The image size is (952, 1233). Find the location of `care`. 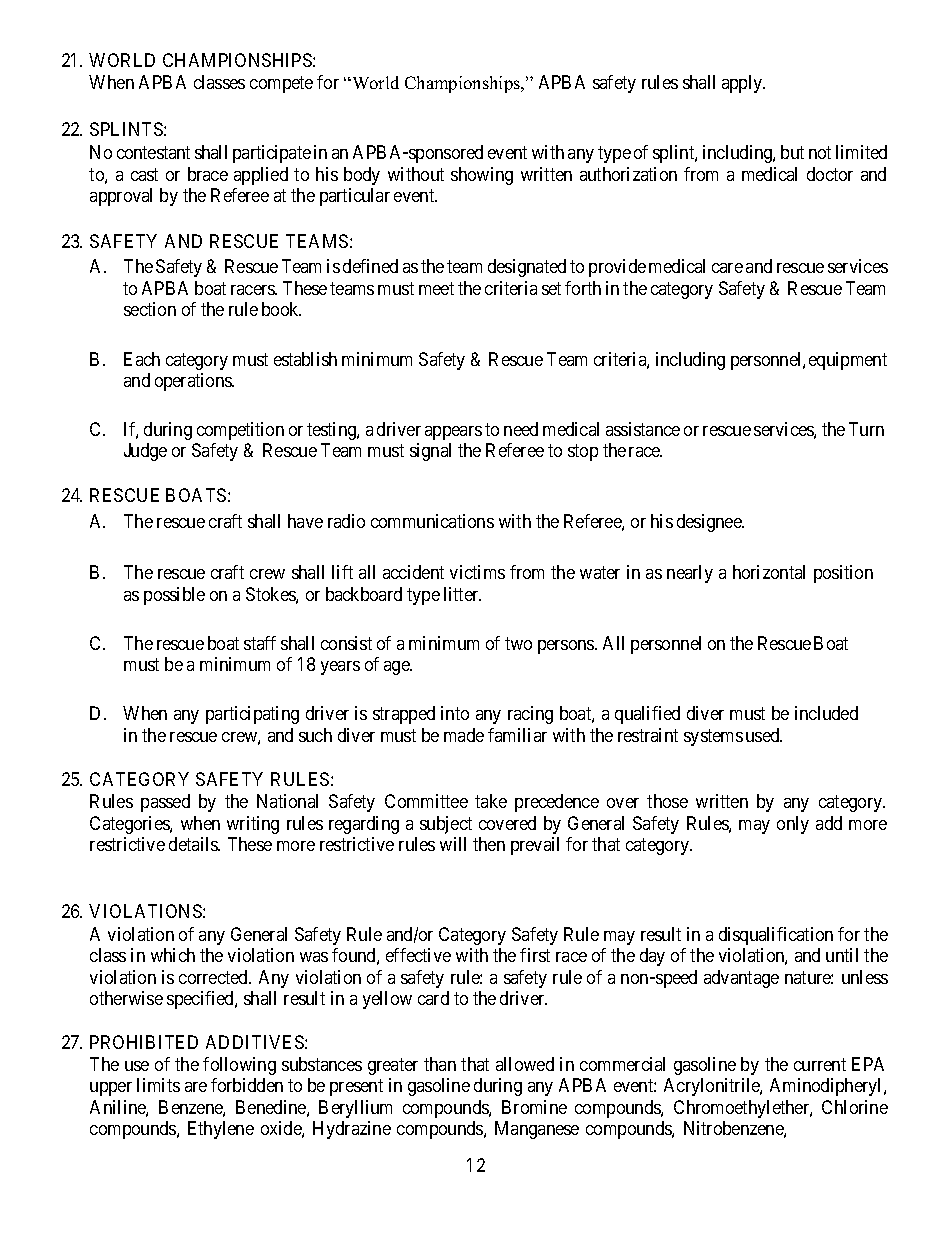

care is located at coordinates (727, 268).
